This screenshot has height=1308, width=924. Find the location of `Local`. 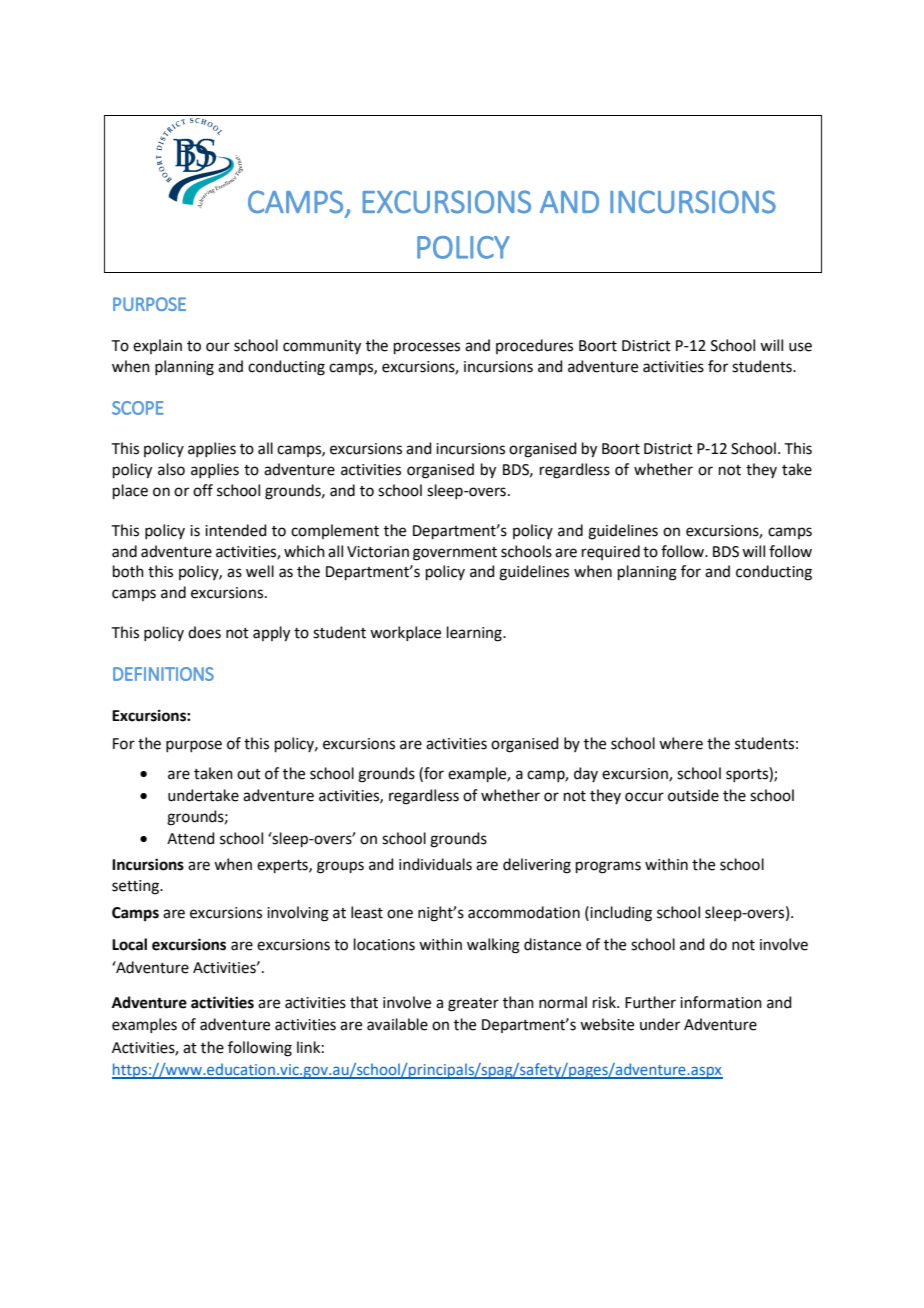

Local is located at coordinates (129, 944).
